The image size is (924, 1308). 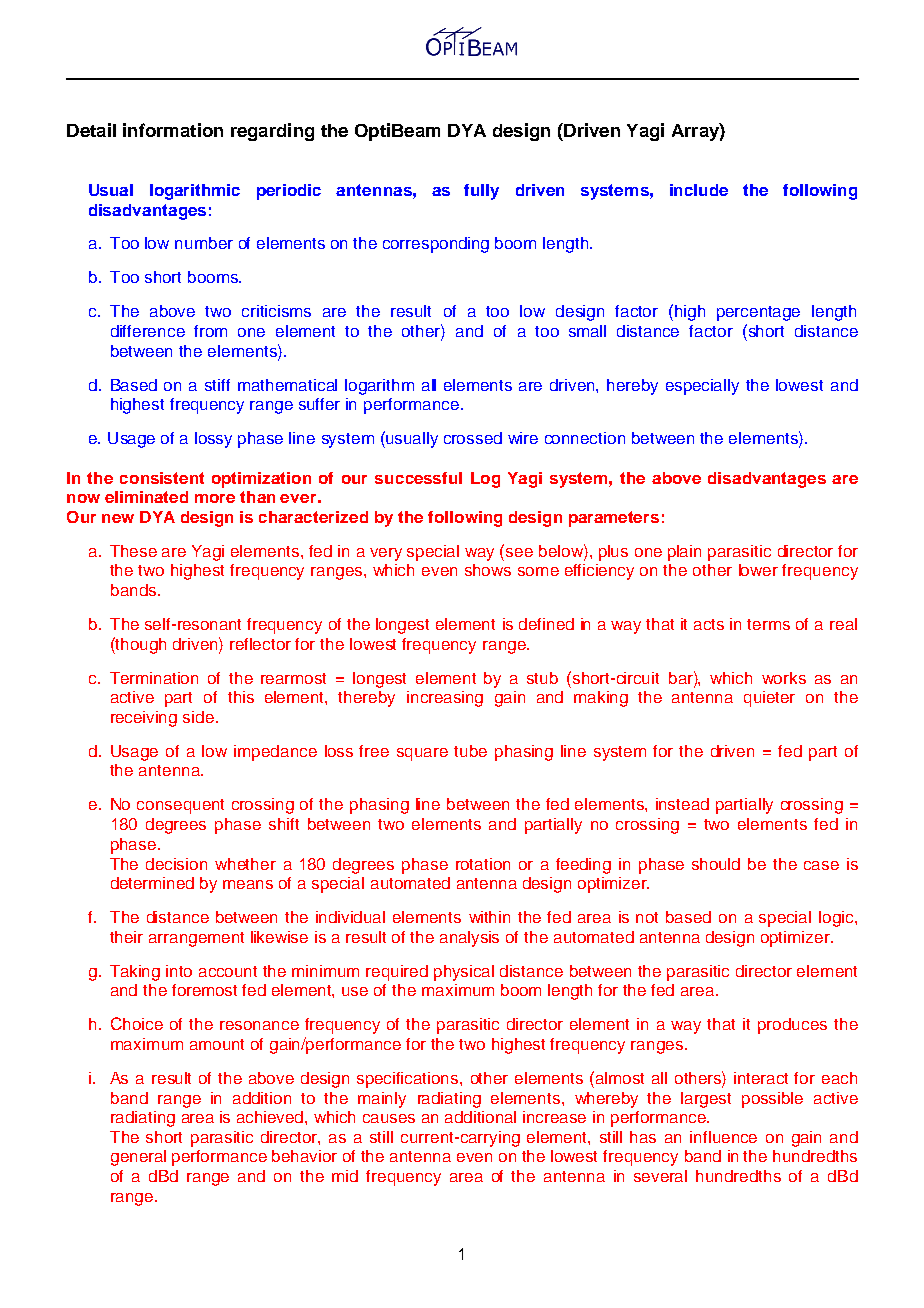 What do you see at coordinates (682, 804) in the page?
I see `instead` at bounding box center [682, 804].
